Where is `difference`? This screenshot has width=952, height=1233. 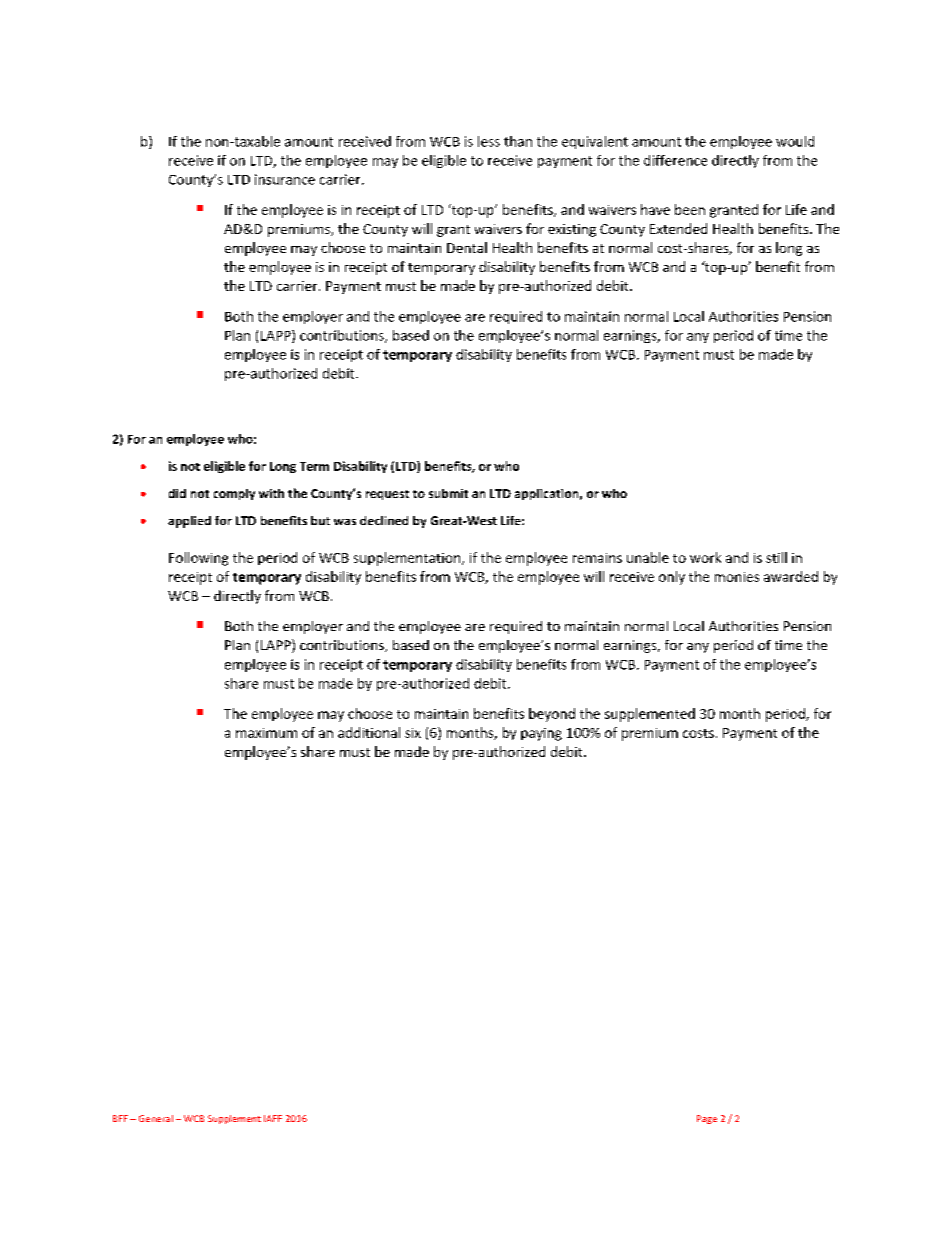 difference is located at coordinates (675, 160).
